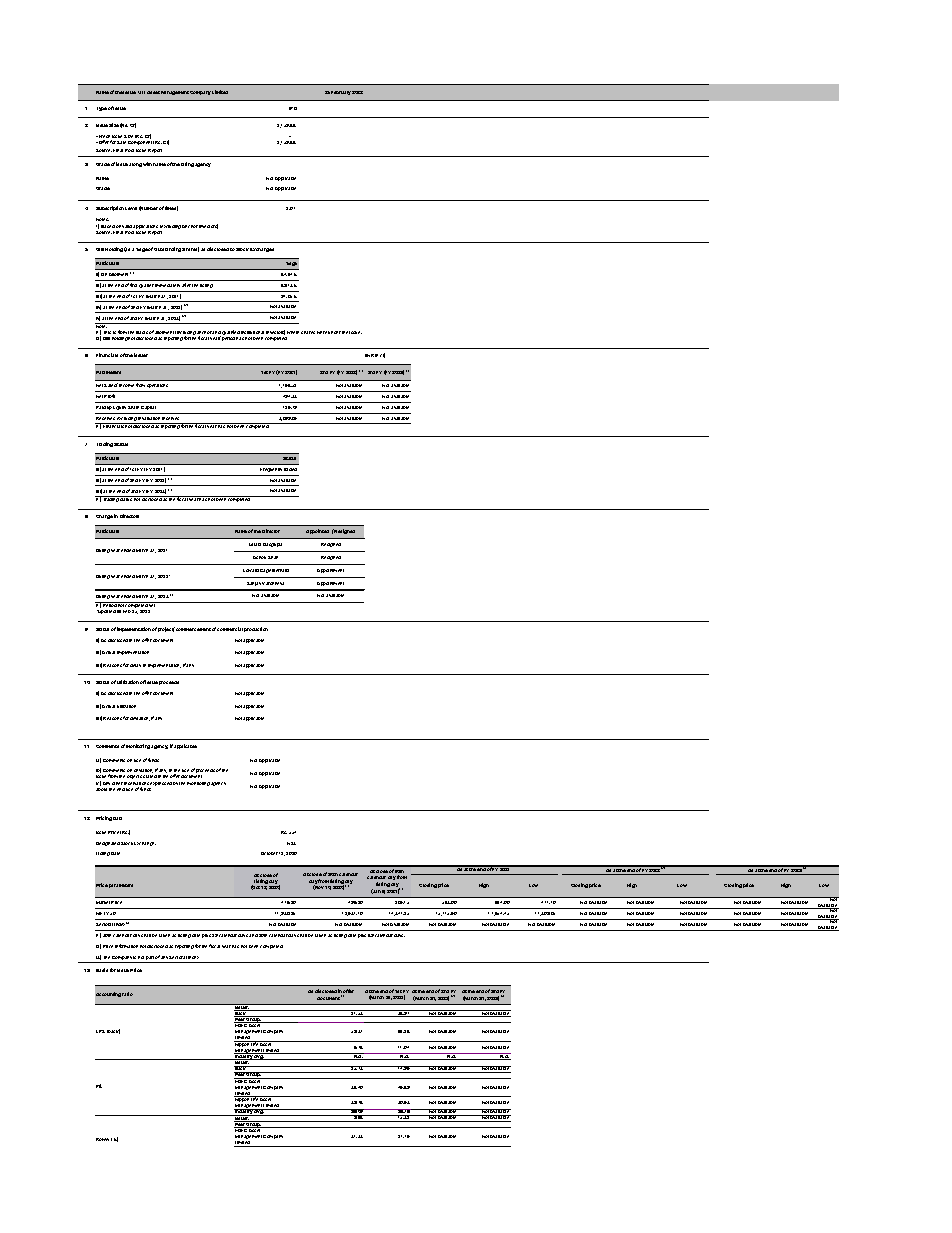  What do you see at coordinates (187, 164) in the screenshot?
I see `rating` at bounding box center [187, 164].
